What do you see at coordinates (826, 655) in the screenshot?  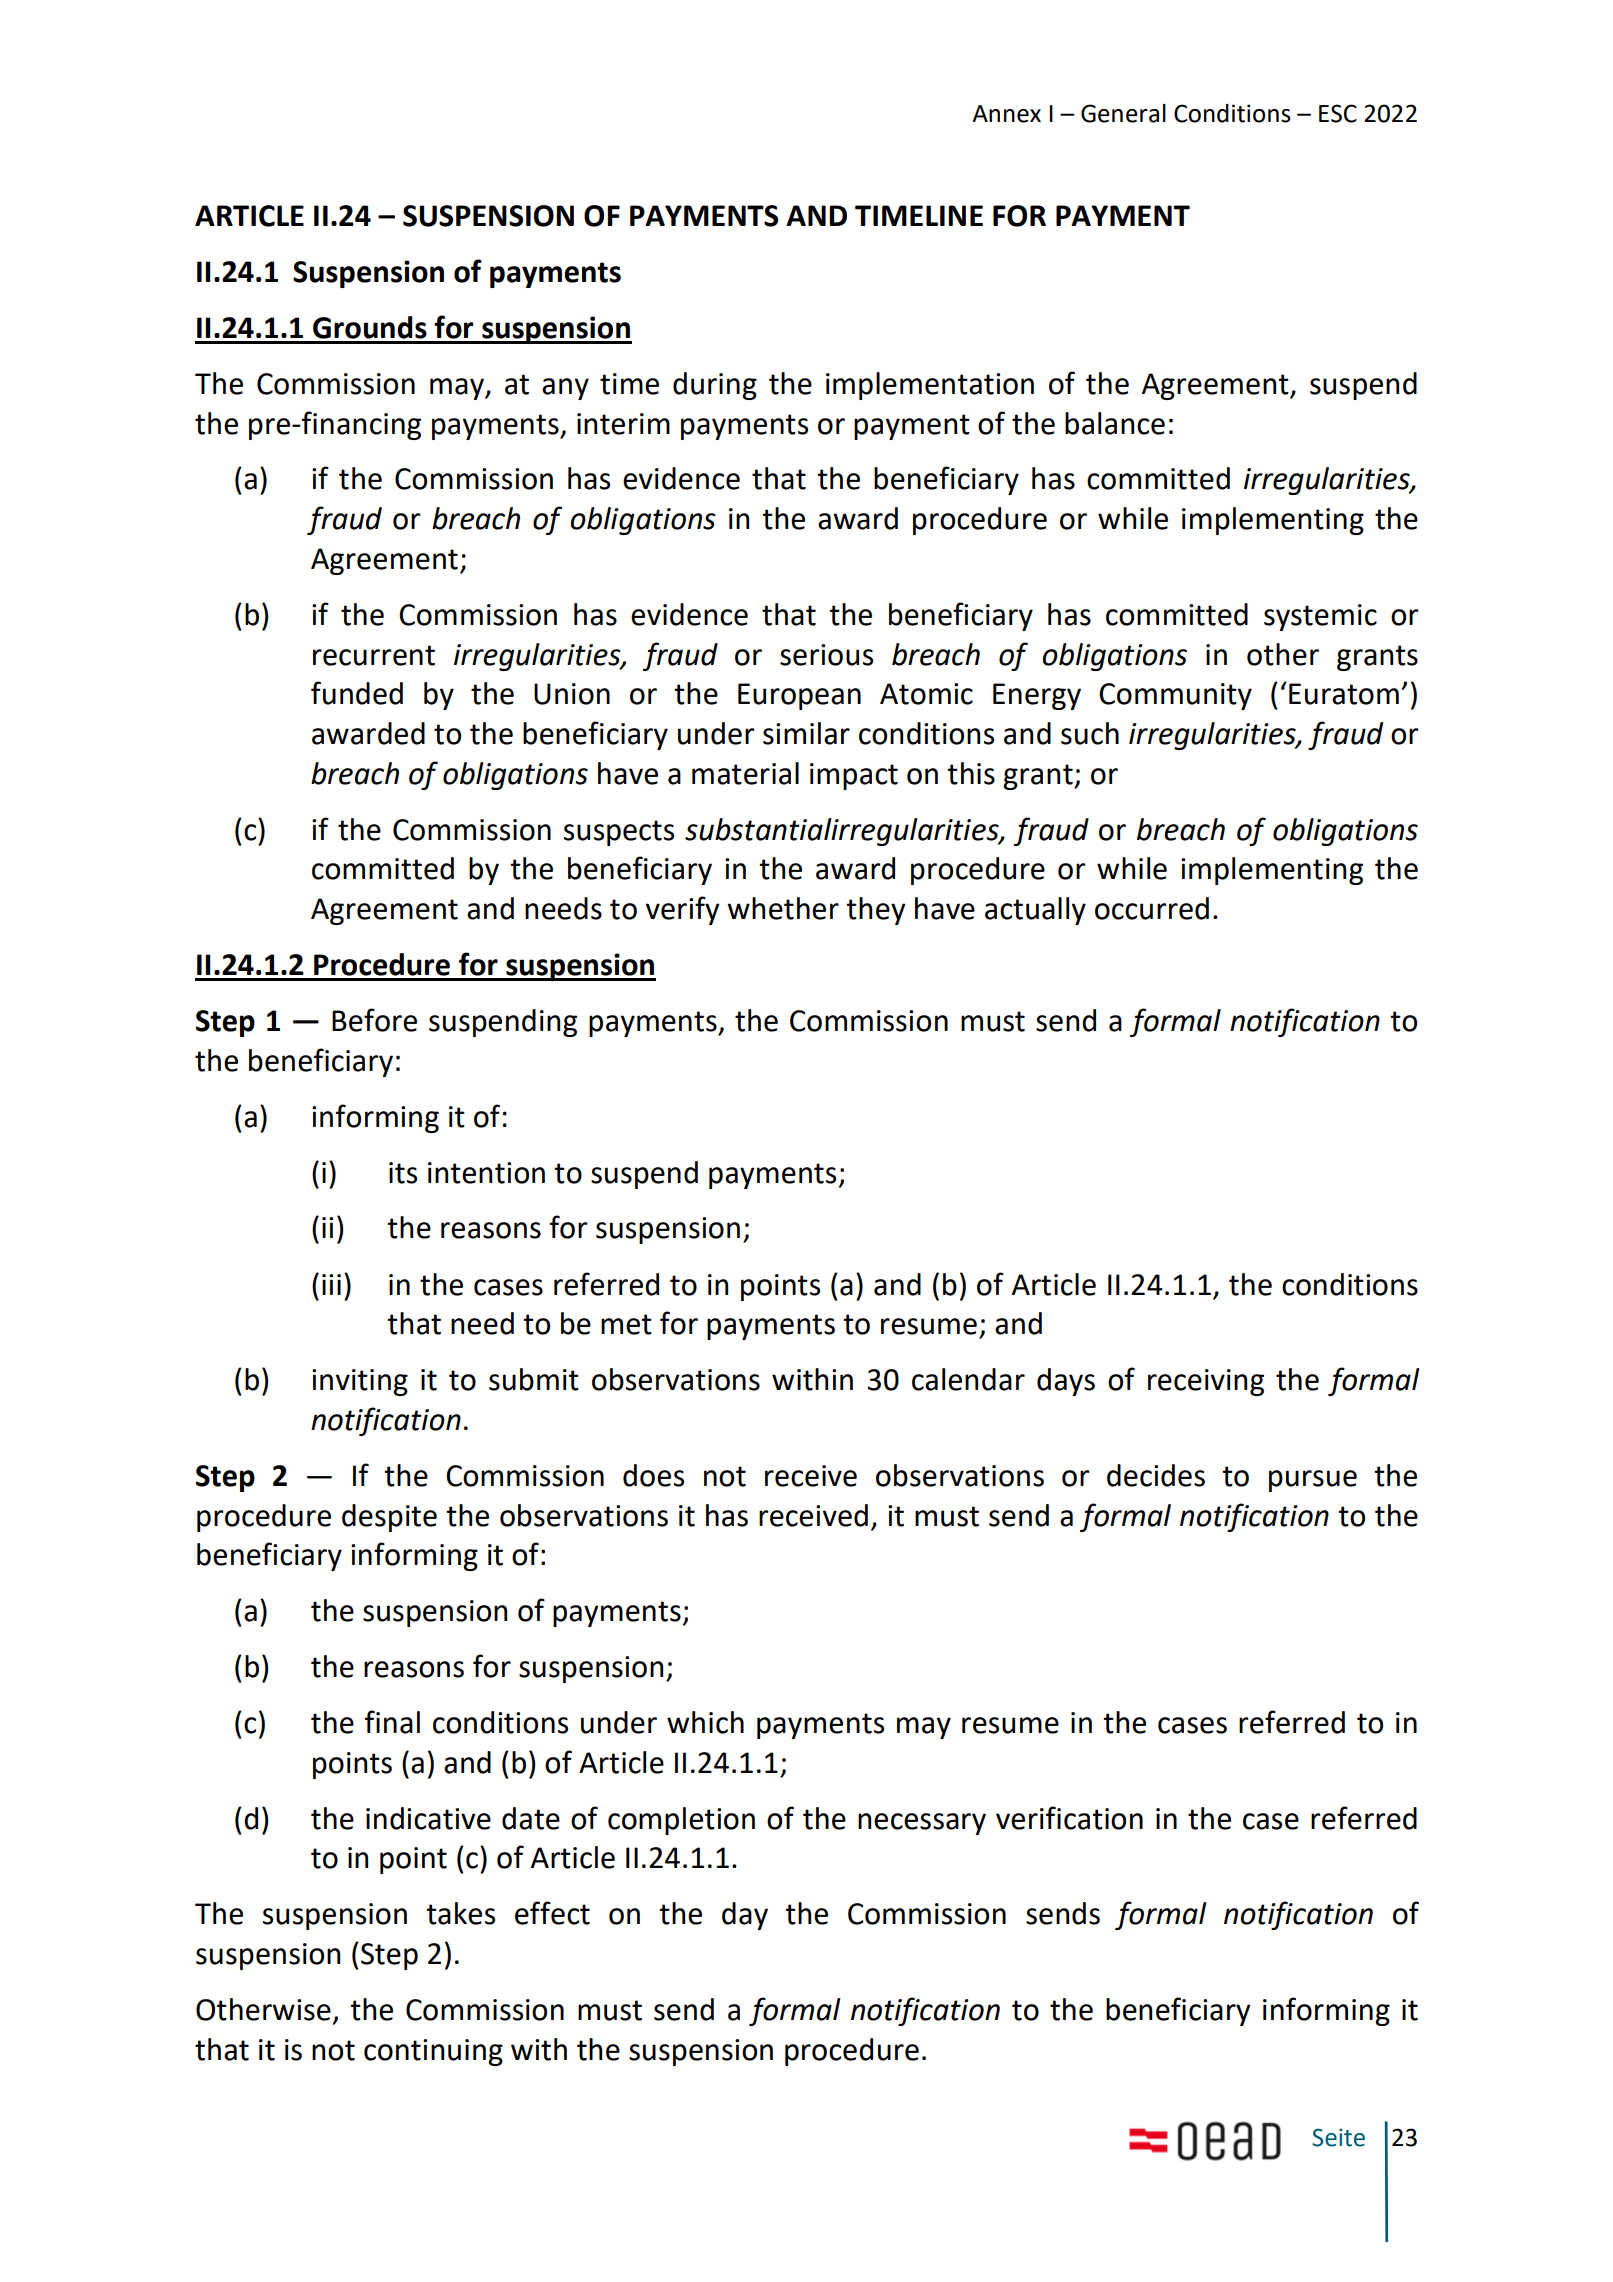 I see `serious` at bounding box center [826, 655].
